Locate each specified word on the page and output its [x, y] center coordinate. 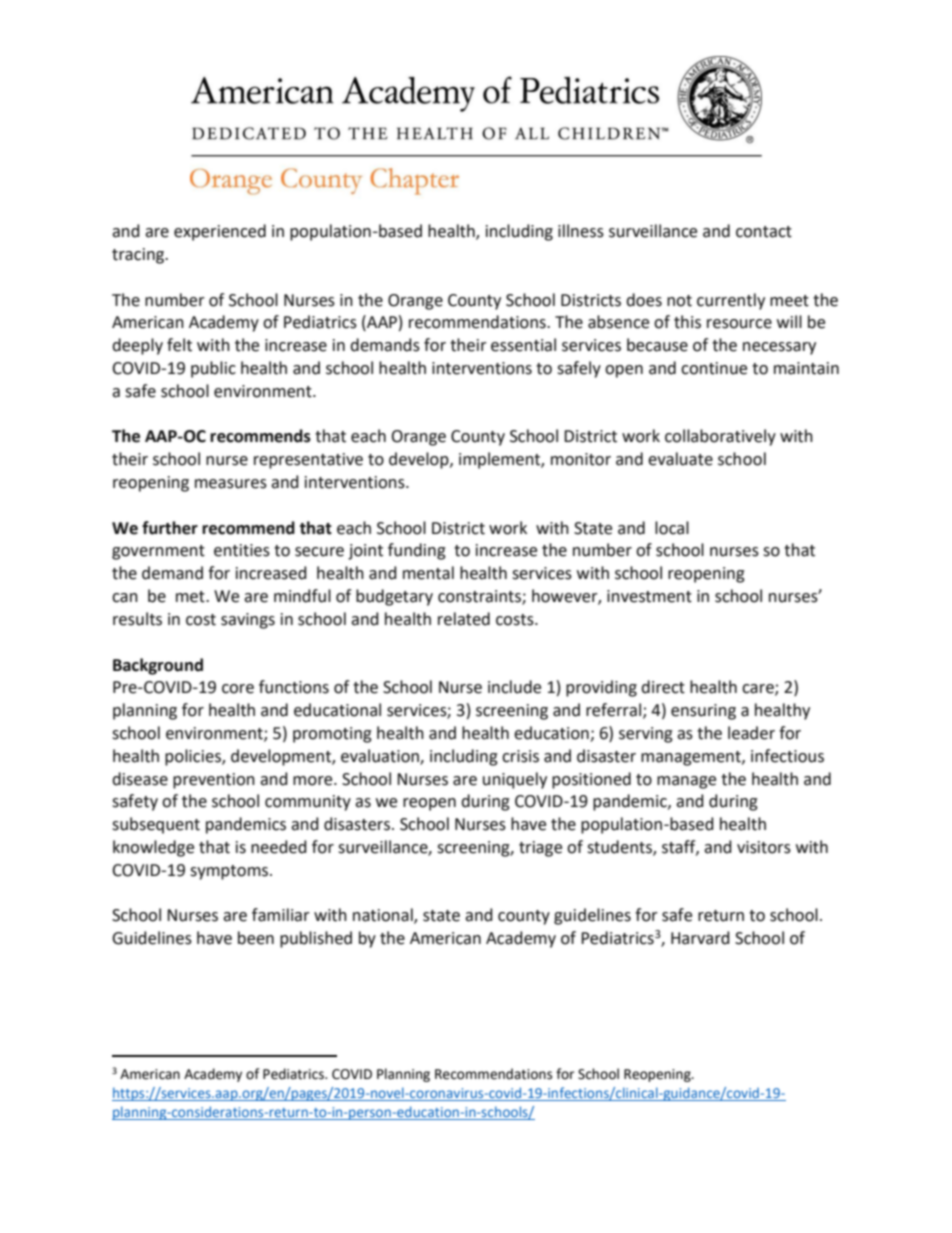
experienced [220, 232]
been [256, 938]
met [191, 597]
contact [764, 232]
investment [649, 596]
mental [428, 573]
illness [581, 231]
